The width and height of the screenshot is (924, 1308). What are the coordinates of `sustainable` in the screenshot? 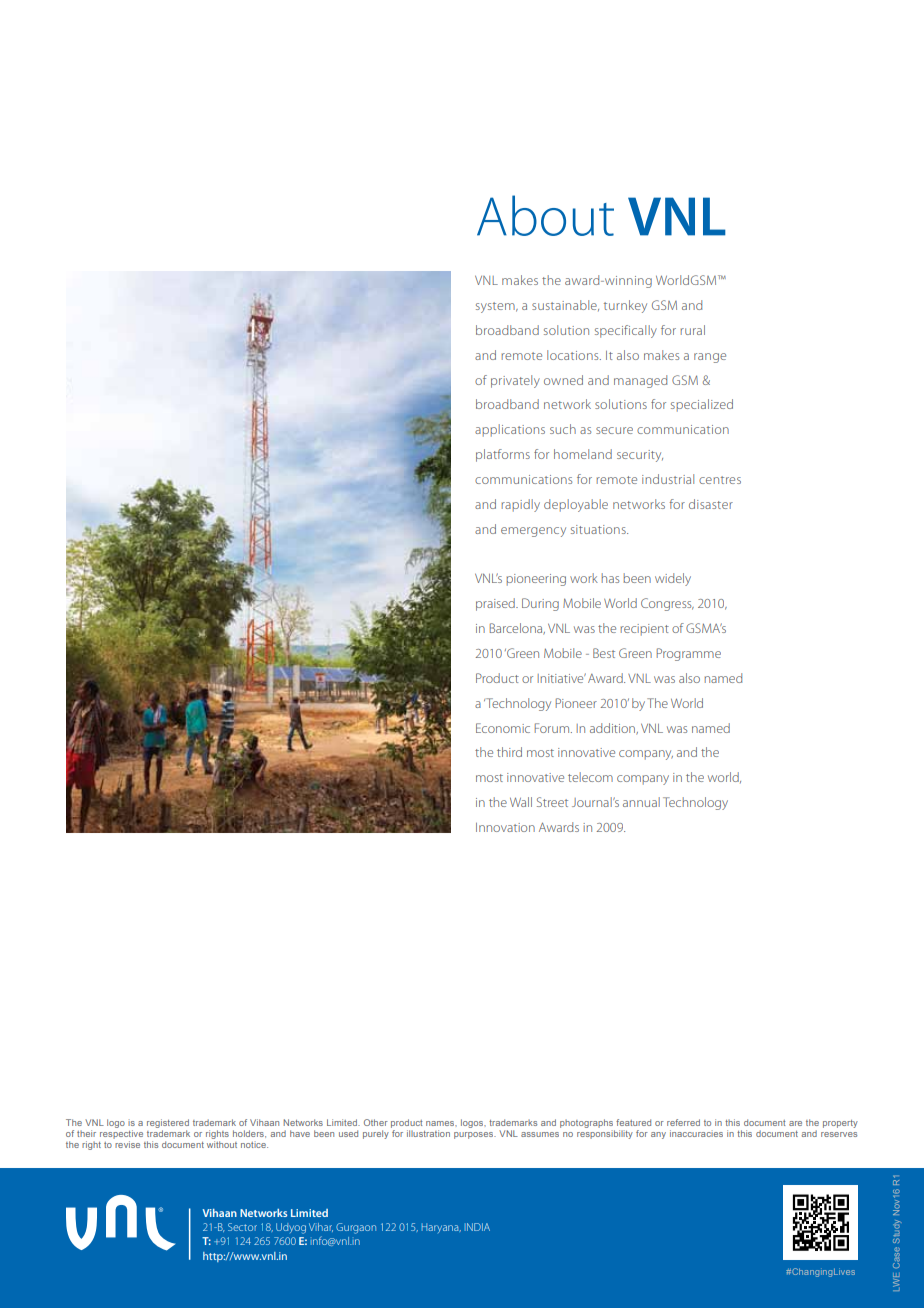 It's located at (565, 305).
